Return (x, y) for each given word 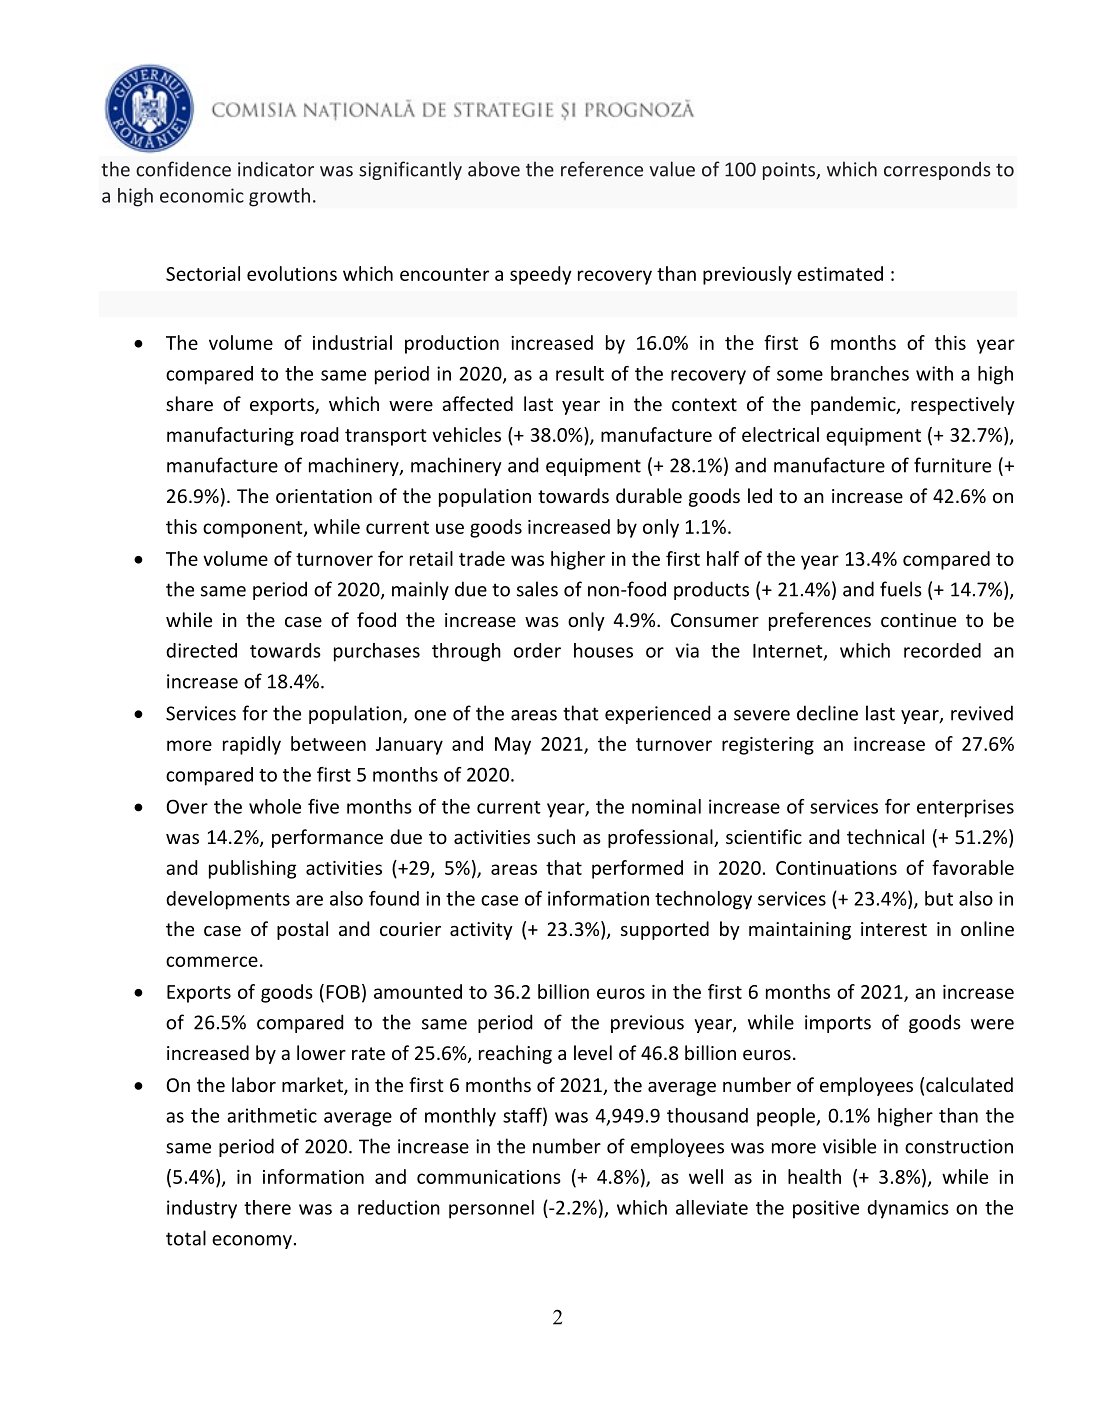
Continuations (836, 868)
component (254, 529)
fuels (901, 589)
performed (637, 869)
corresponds (937, 170)
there (267, 1207)
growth (279, 197)
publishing (252, 869)
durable (649, 495)
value (672, 169)
